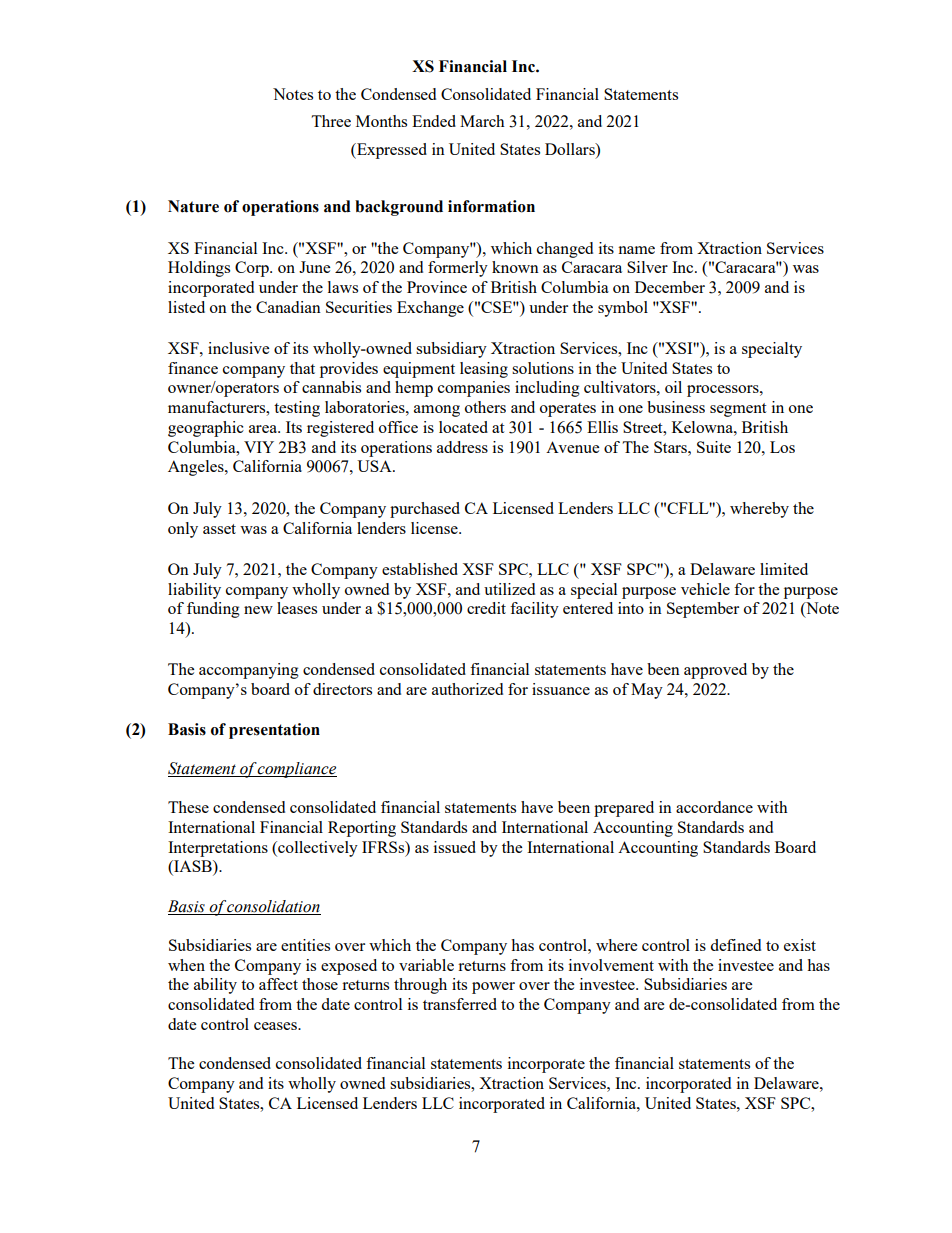  I want to click on Three, so click(331, 121).
